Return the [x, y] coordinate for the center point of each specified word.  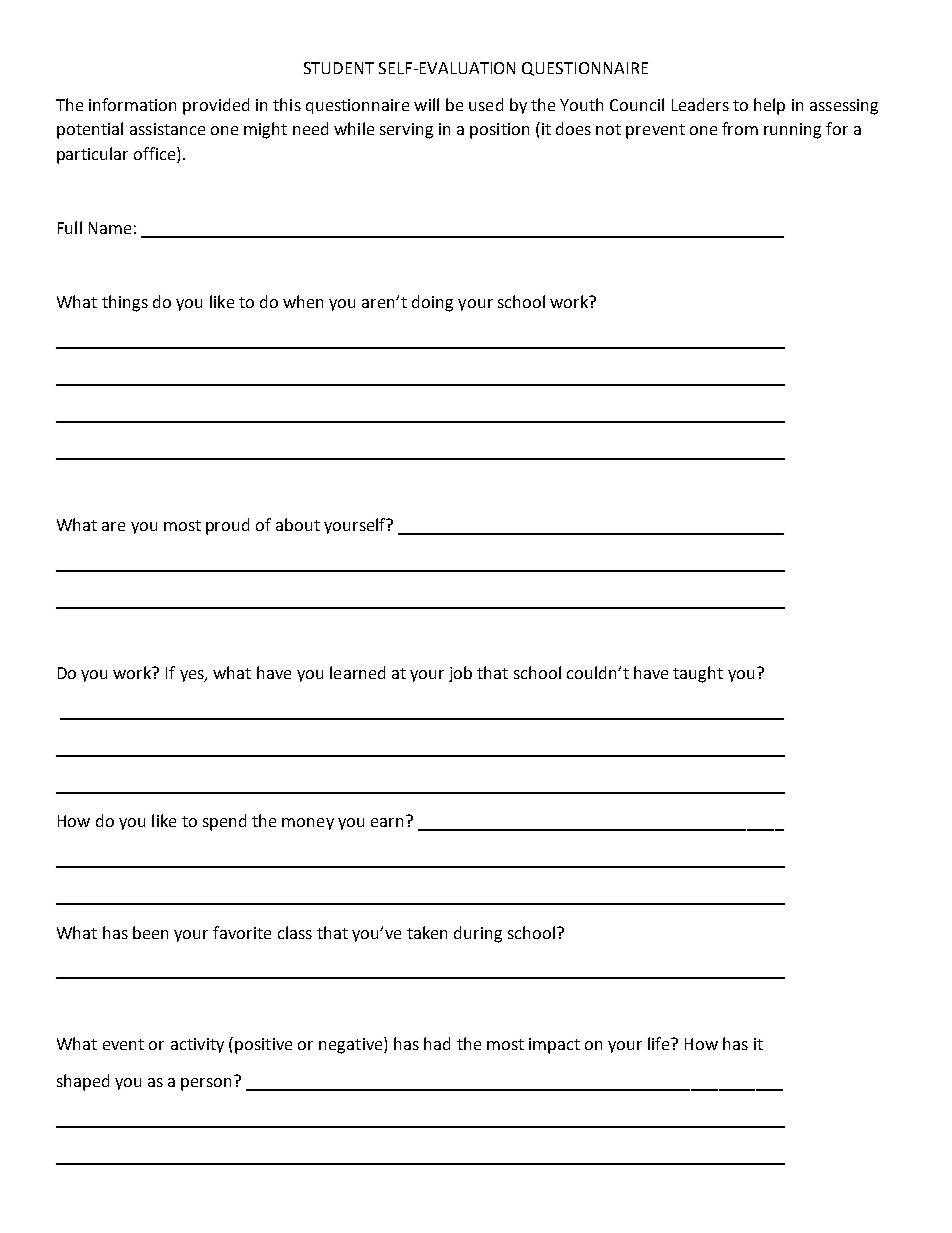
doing [432, 303]
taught [698, 674]
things [125, 303]
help [769, 106]
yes [193, 676]
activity [197, 1045]
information [132, 104]
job [460, 674]
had [437, 1043]
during [478, 934]
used [486, 104]
